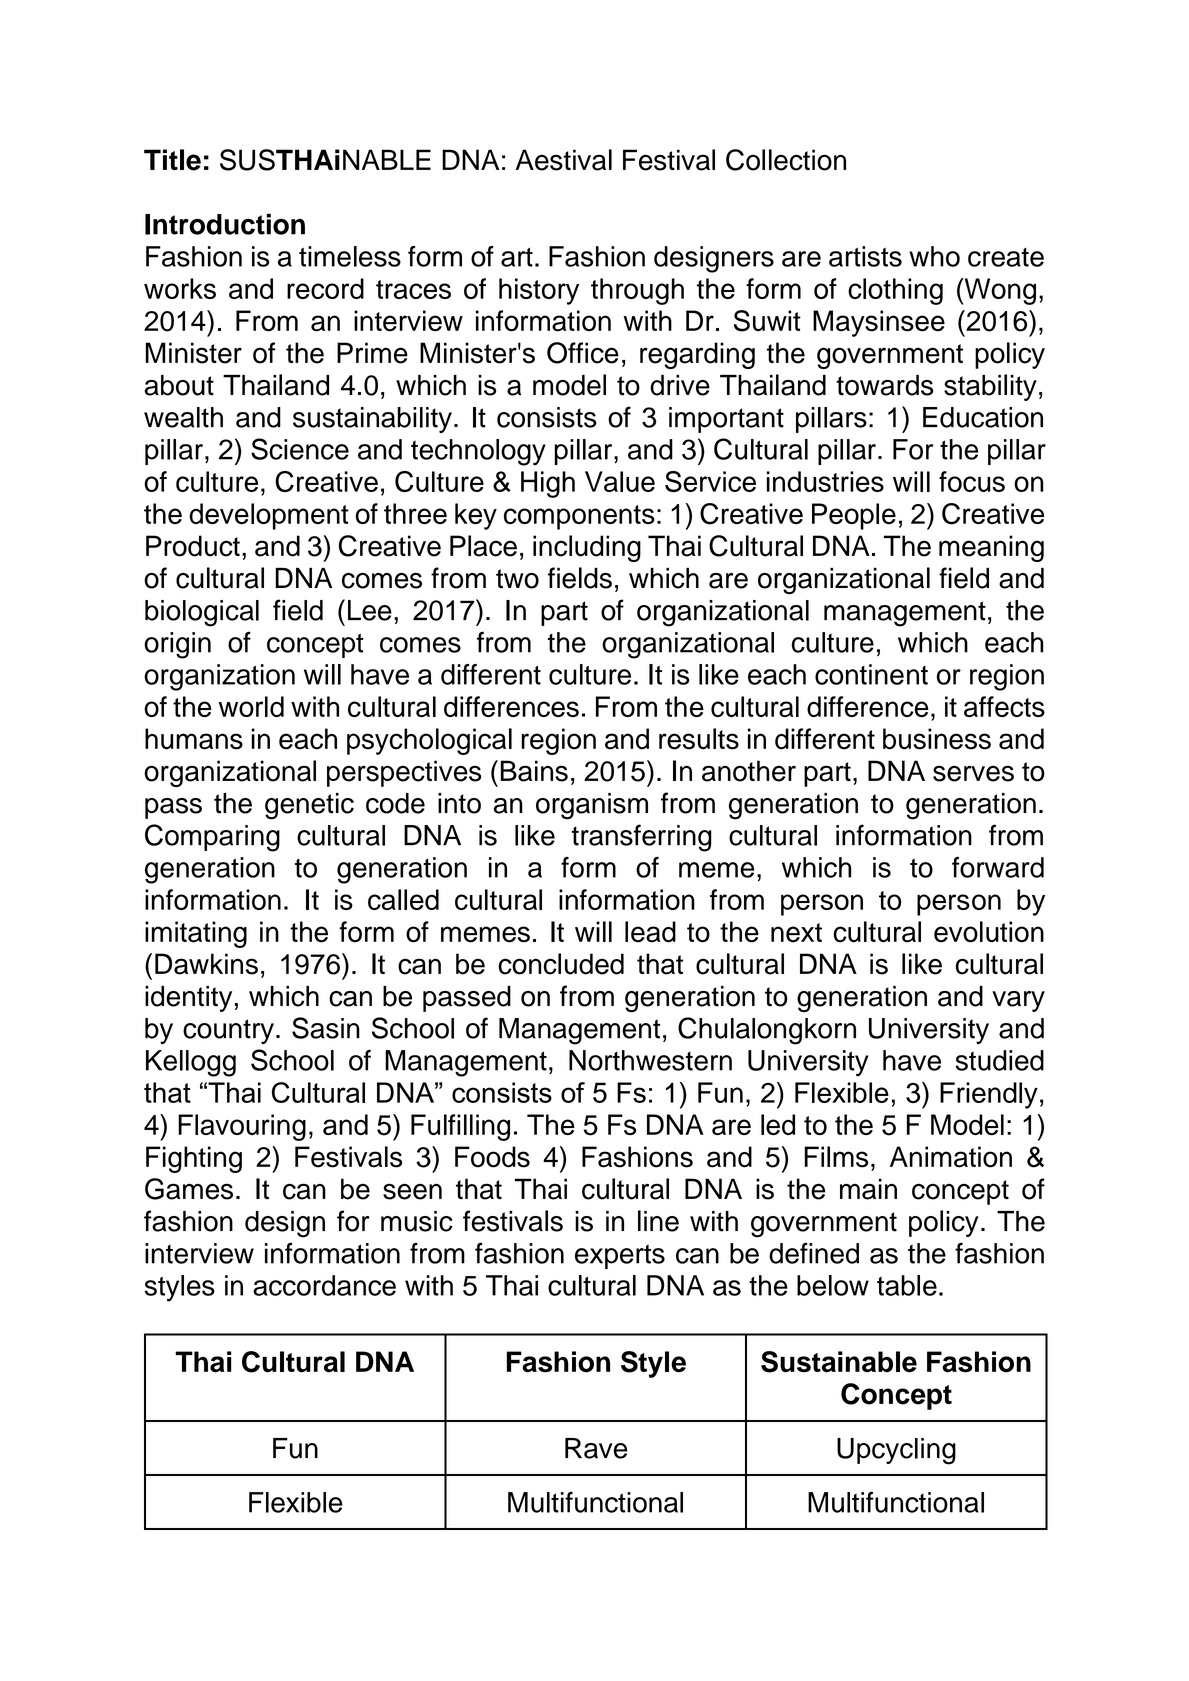 The width and height of the image is (1189, 1681). I want to click on including, so click(587, 548).
